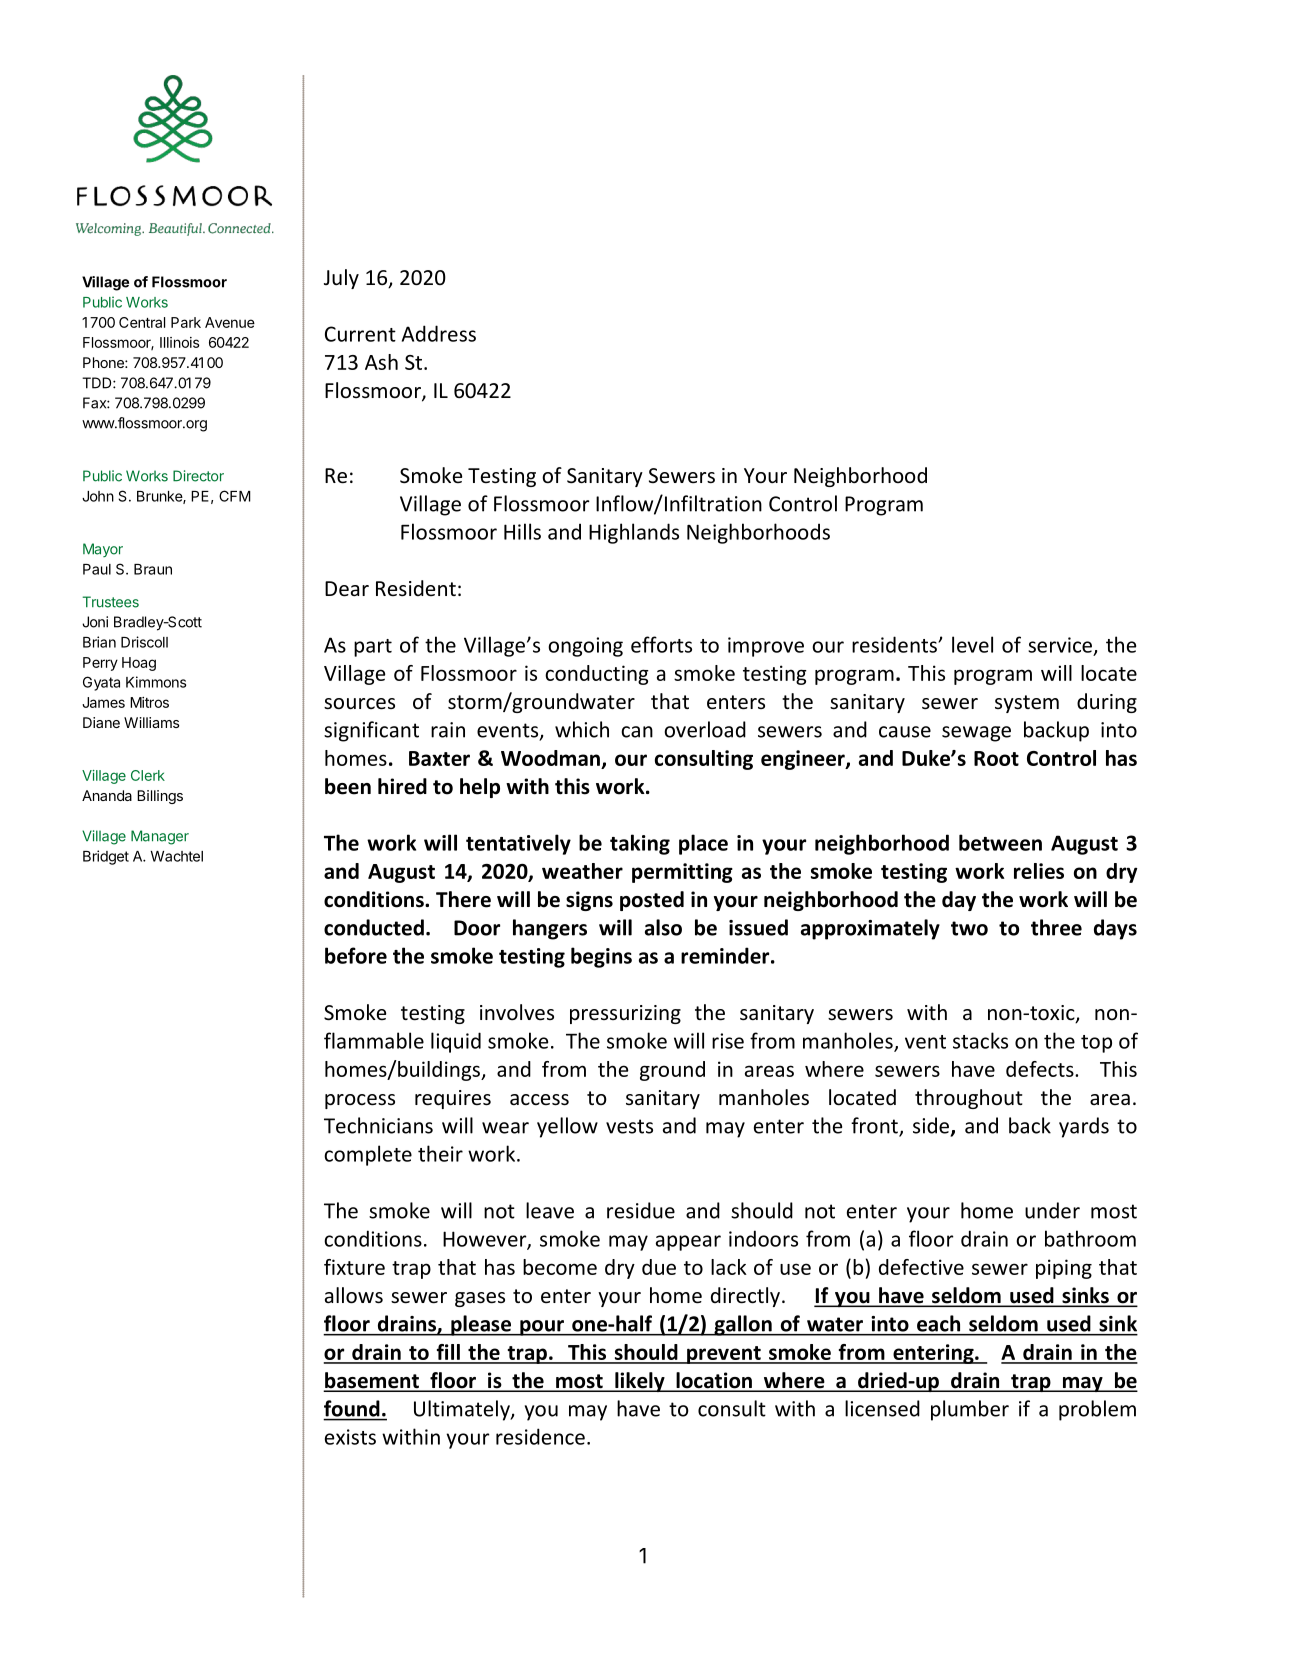 This document has height=1668, width=1289. I want to click on between, so click(1000, 842).
